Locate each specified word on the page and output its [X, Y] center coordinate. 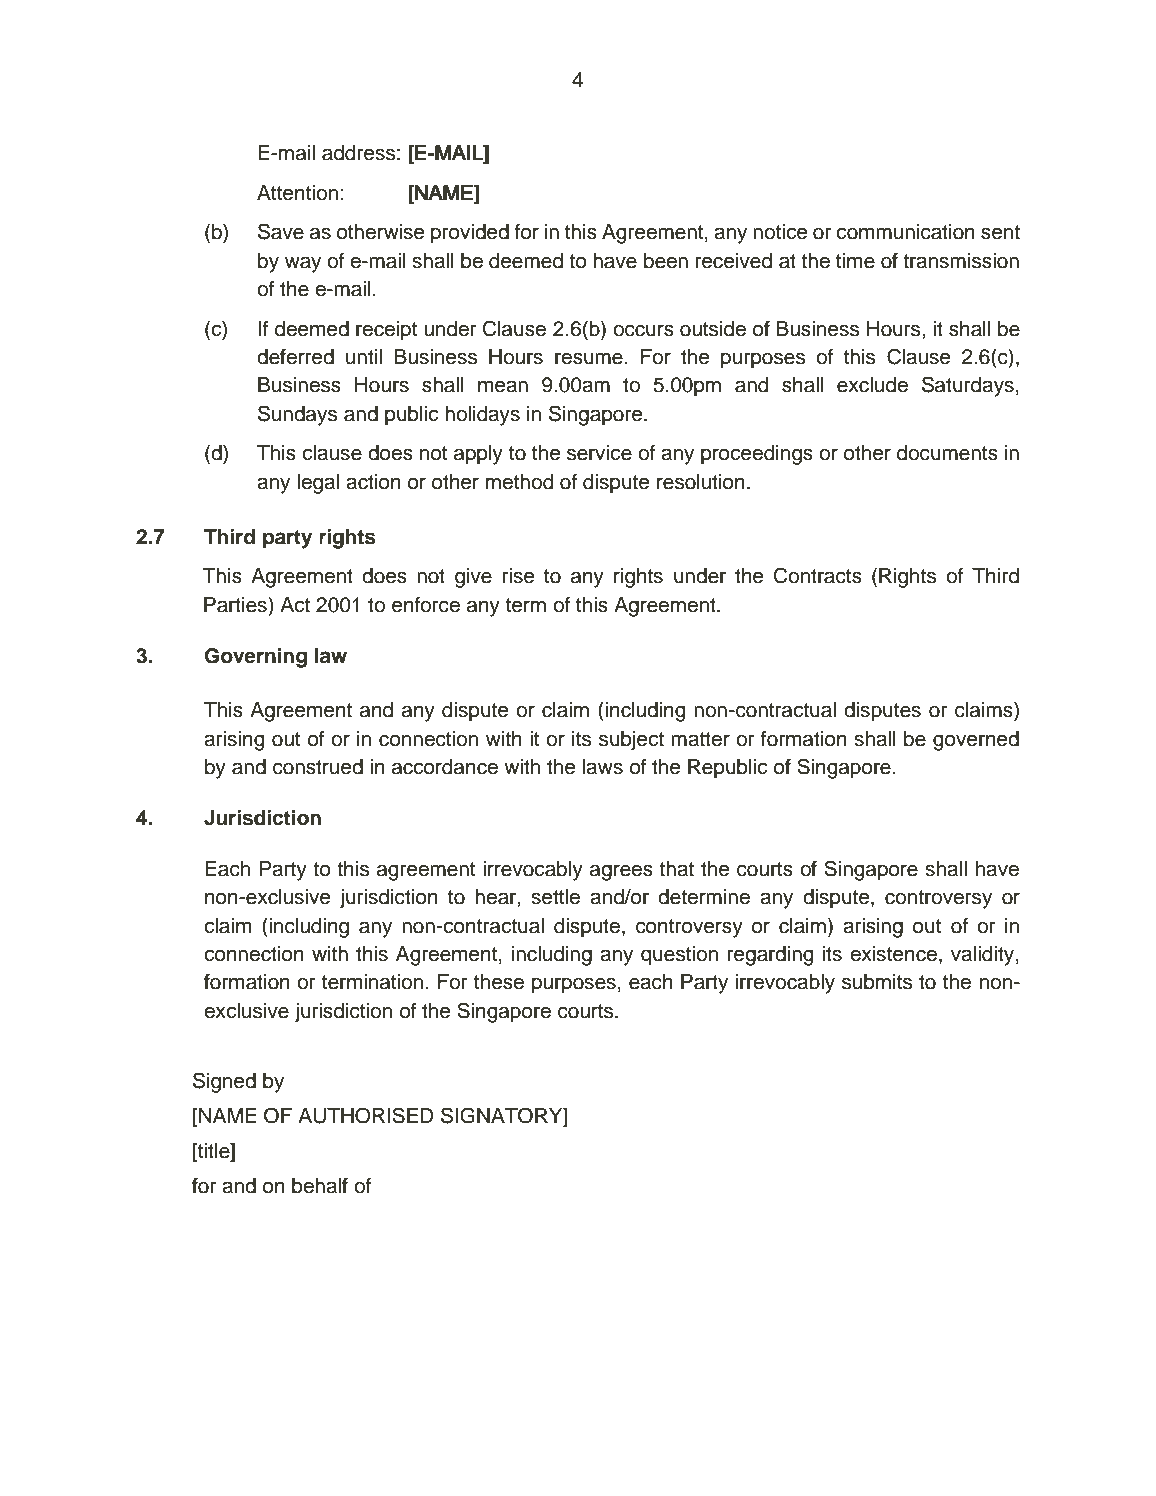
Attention [297, 193]
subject [631, 741]
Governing [256, 658]
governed [976, 741]
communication [905, 232]
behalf [320, 1186]
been [666, 261]
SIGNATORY [503, 1116]
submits [877, 982]
